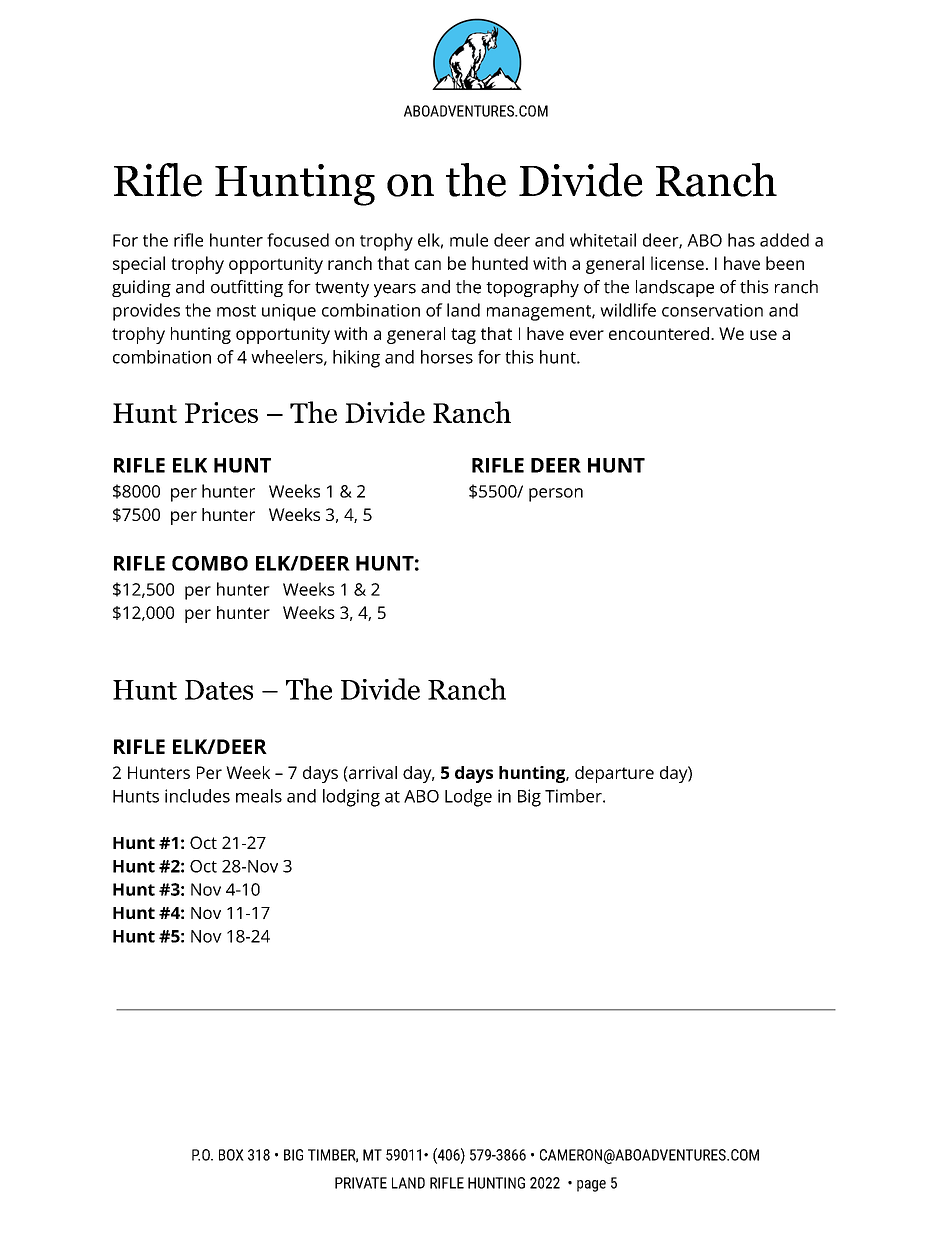  I want to click on COMBO, so click(210, 563).
